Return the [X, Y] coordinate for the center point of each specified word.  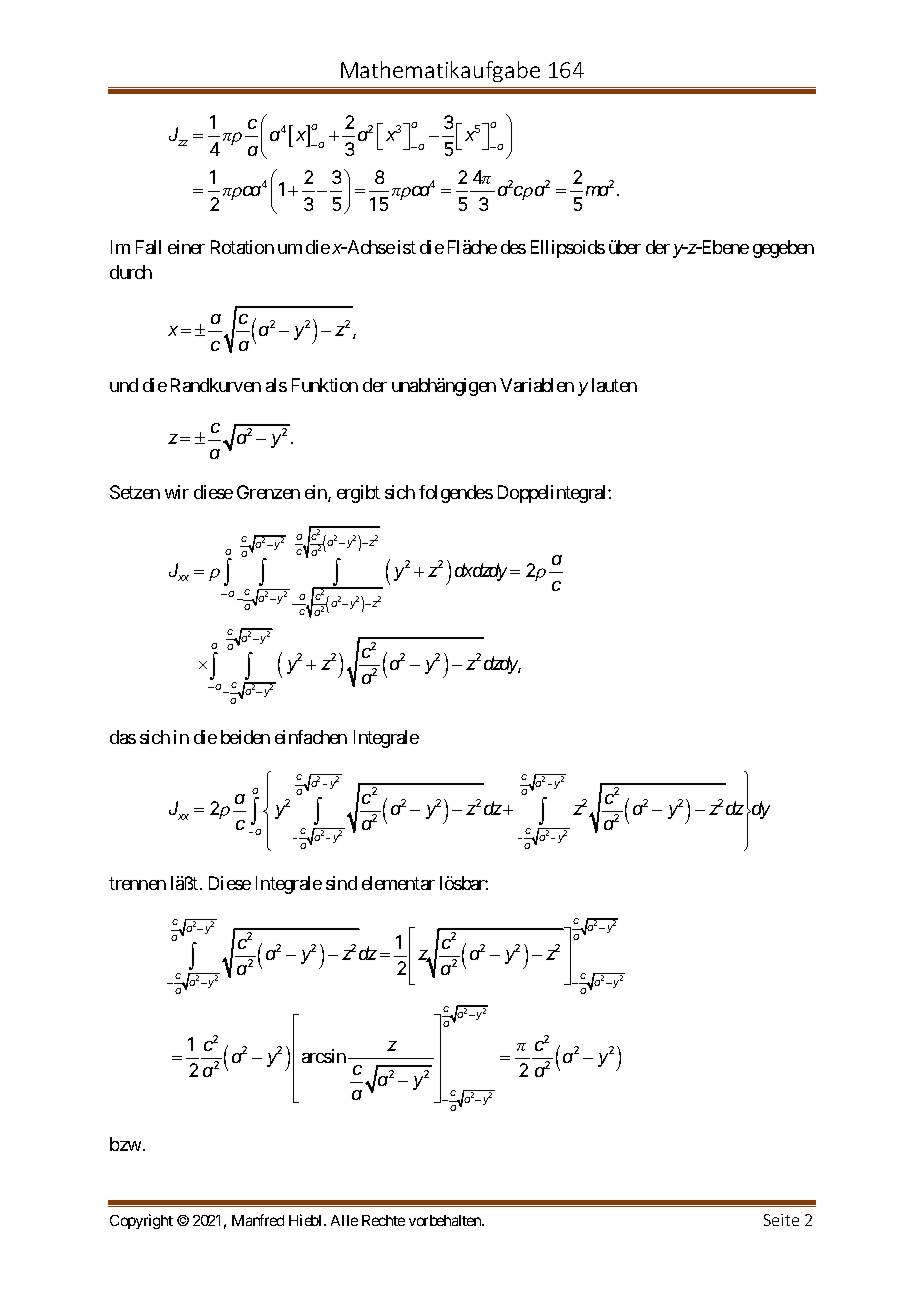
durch [131, 272]
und [124, 385]
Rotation [242, 247]
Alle [344, 1220]
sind [341, 883]
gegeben [783, 249]
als [276, 385]
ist [407, 247]
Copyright [141, 1221]
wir [177, 492]
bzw [125, 1144]
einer [186, 247]
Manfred [258, 1220]
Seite [781, 1220]
